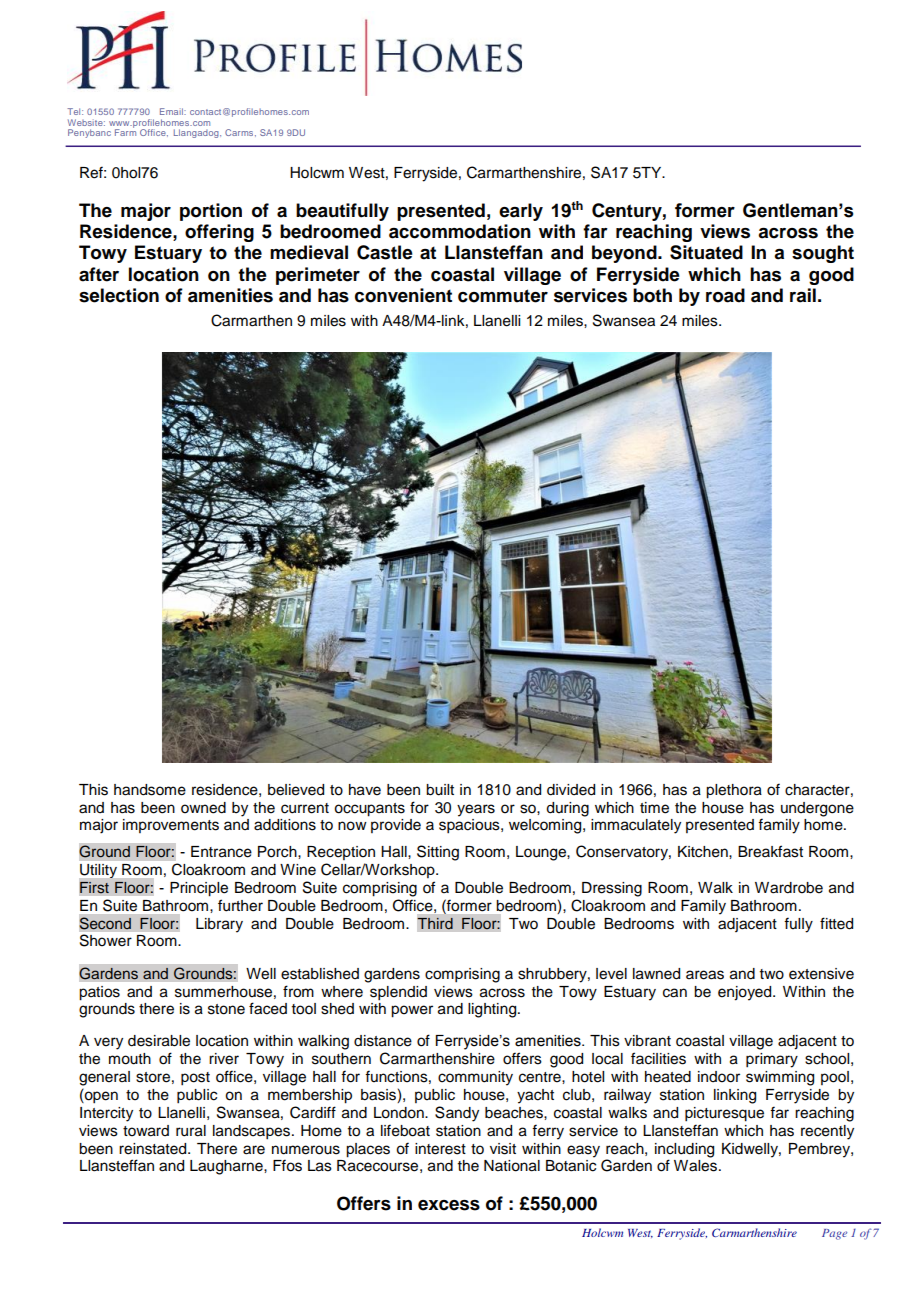 This document has width=924, height=1307. What do you see at coordinates (770, 851) in the document?
I see `Breakfast` at bounding box center [770, 851].
